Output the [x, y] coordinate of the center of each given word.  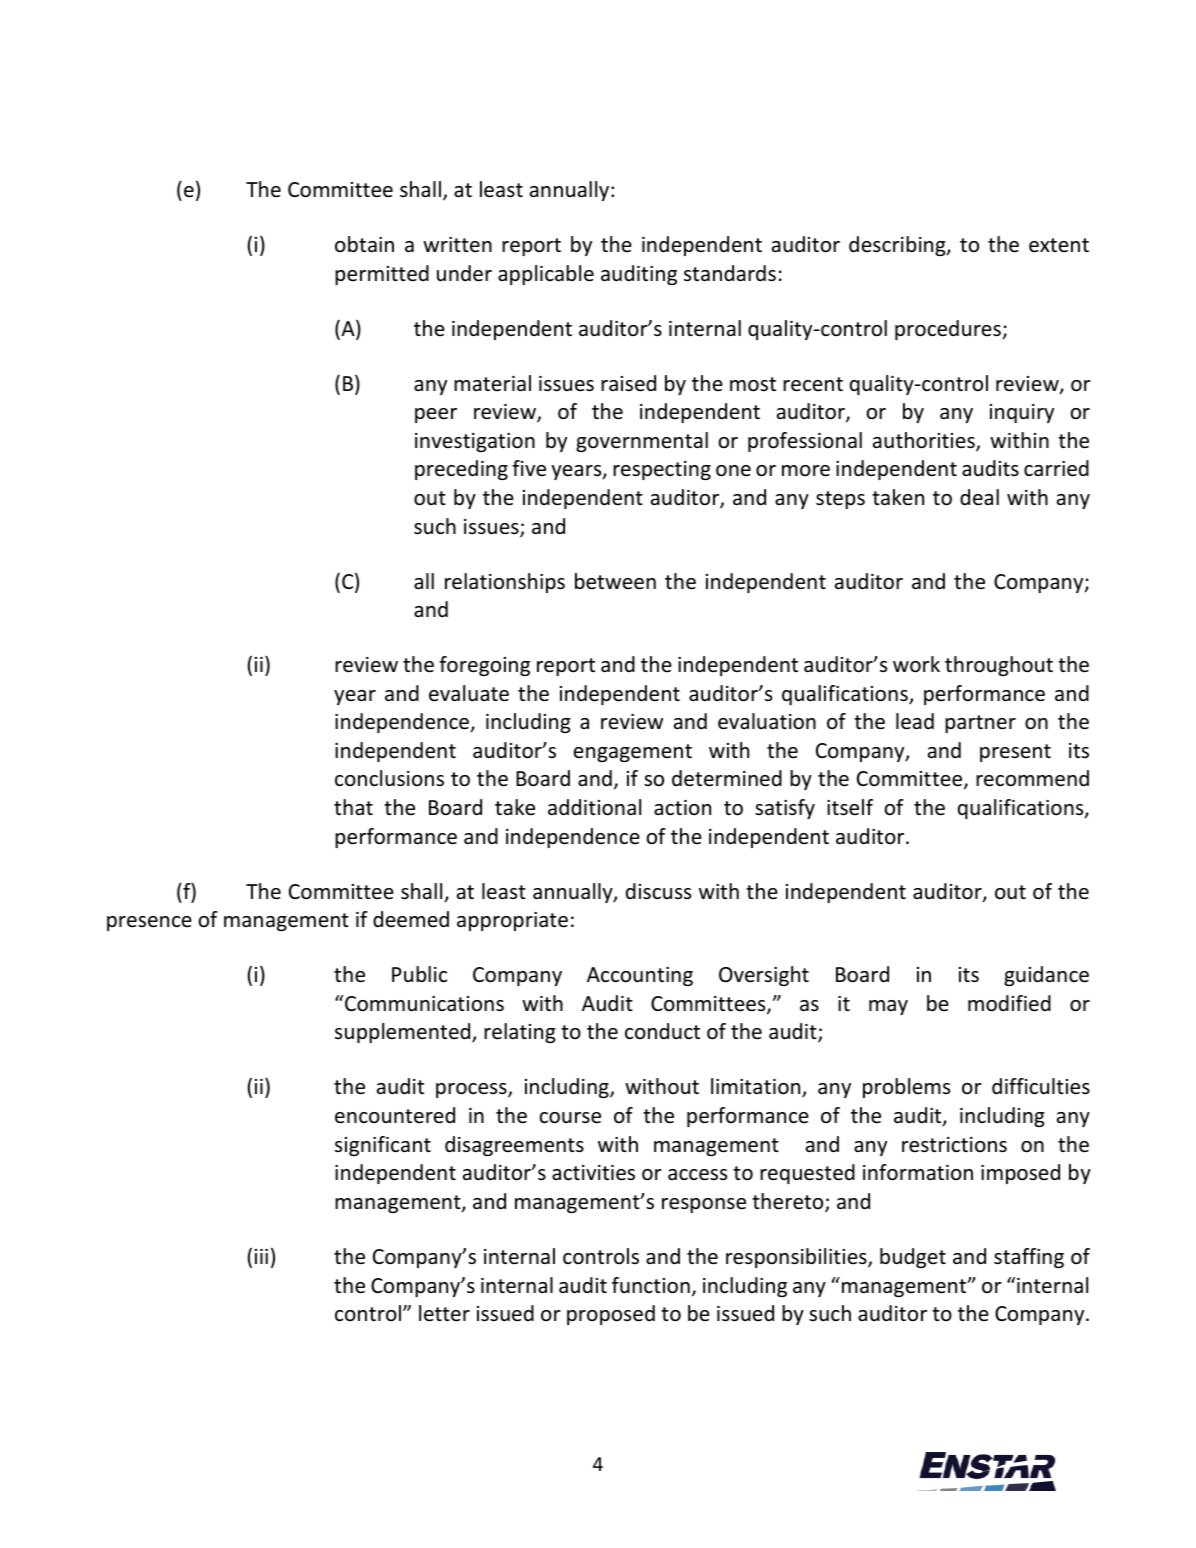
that [353, 807]
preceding [461, 470]
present [1015, 753]
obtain [364, 244]
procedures [948, 330]
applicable [546, 275]
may [888, 1007]
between [615, 581]
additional [594, 807]
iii [261, 1256]
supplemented [404, 1033]
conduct [662, 1031]
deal [979, 497]
